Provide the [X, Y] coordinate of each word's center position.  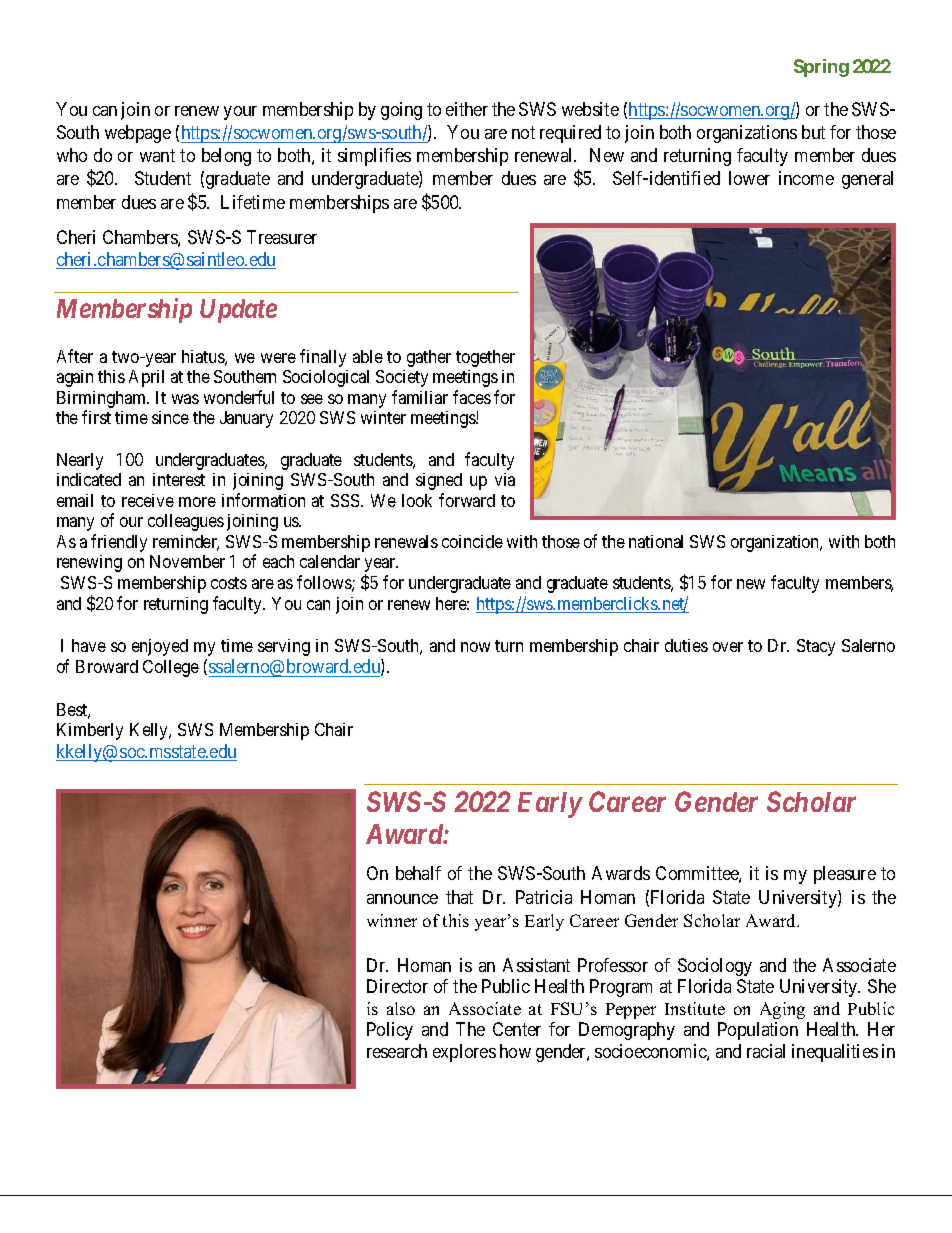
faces [472, 397]
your [240, 113]
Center [517, 1029]
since [170, 417]
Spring [821, 68]
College [171, 668]
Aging [782, 1010]
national [656, 541]
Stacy [816, 647]
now [475, 647]
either [467, 109]
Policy [390, 1031]
